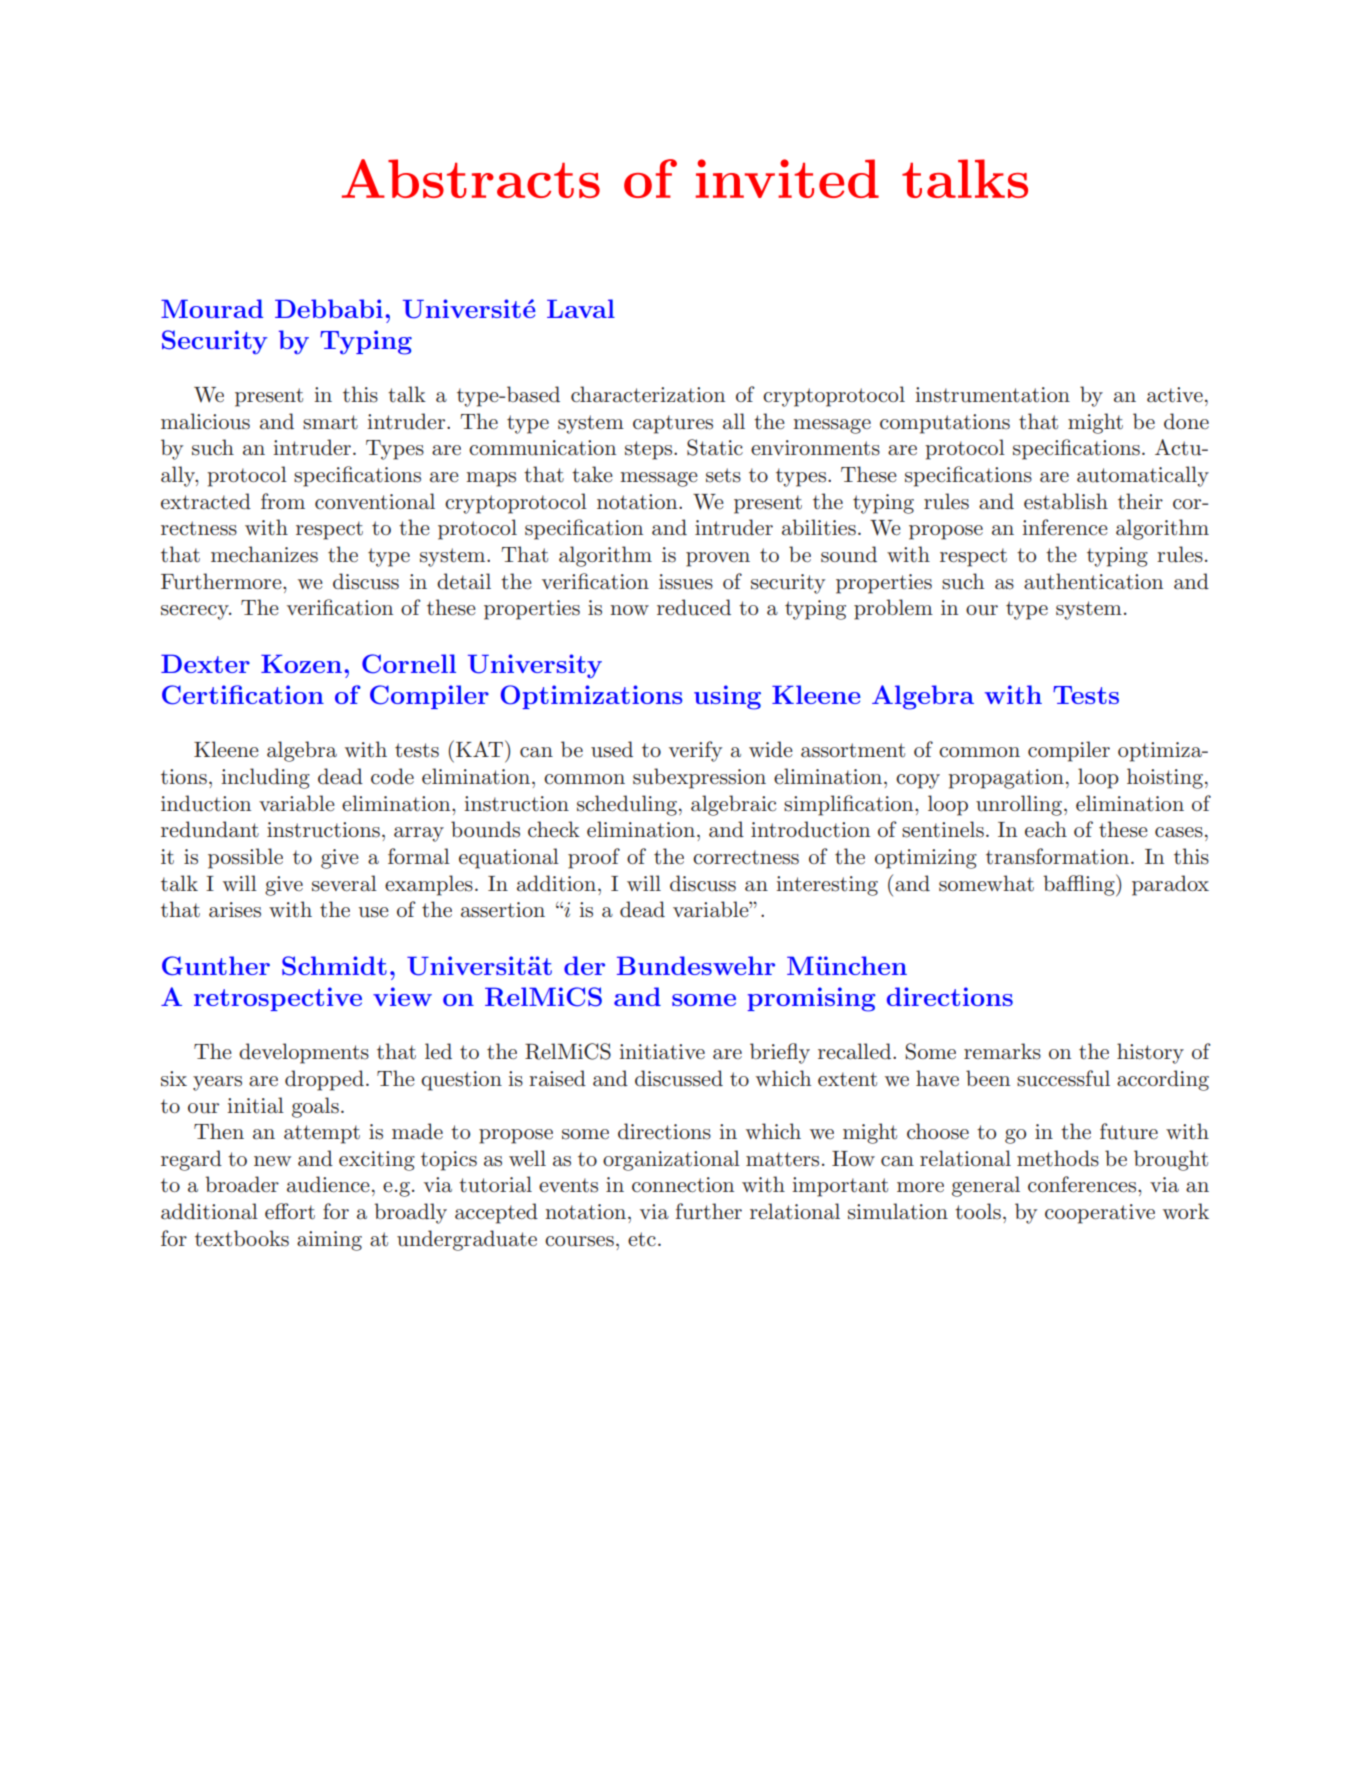 The height and width of the screenshot is (1765, 1364). I want to click on from, so click(283, 501).
